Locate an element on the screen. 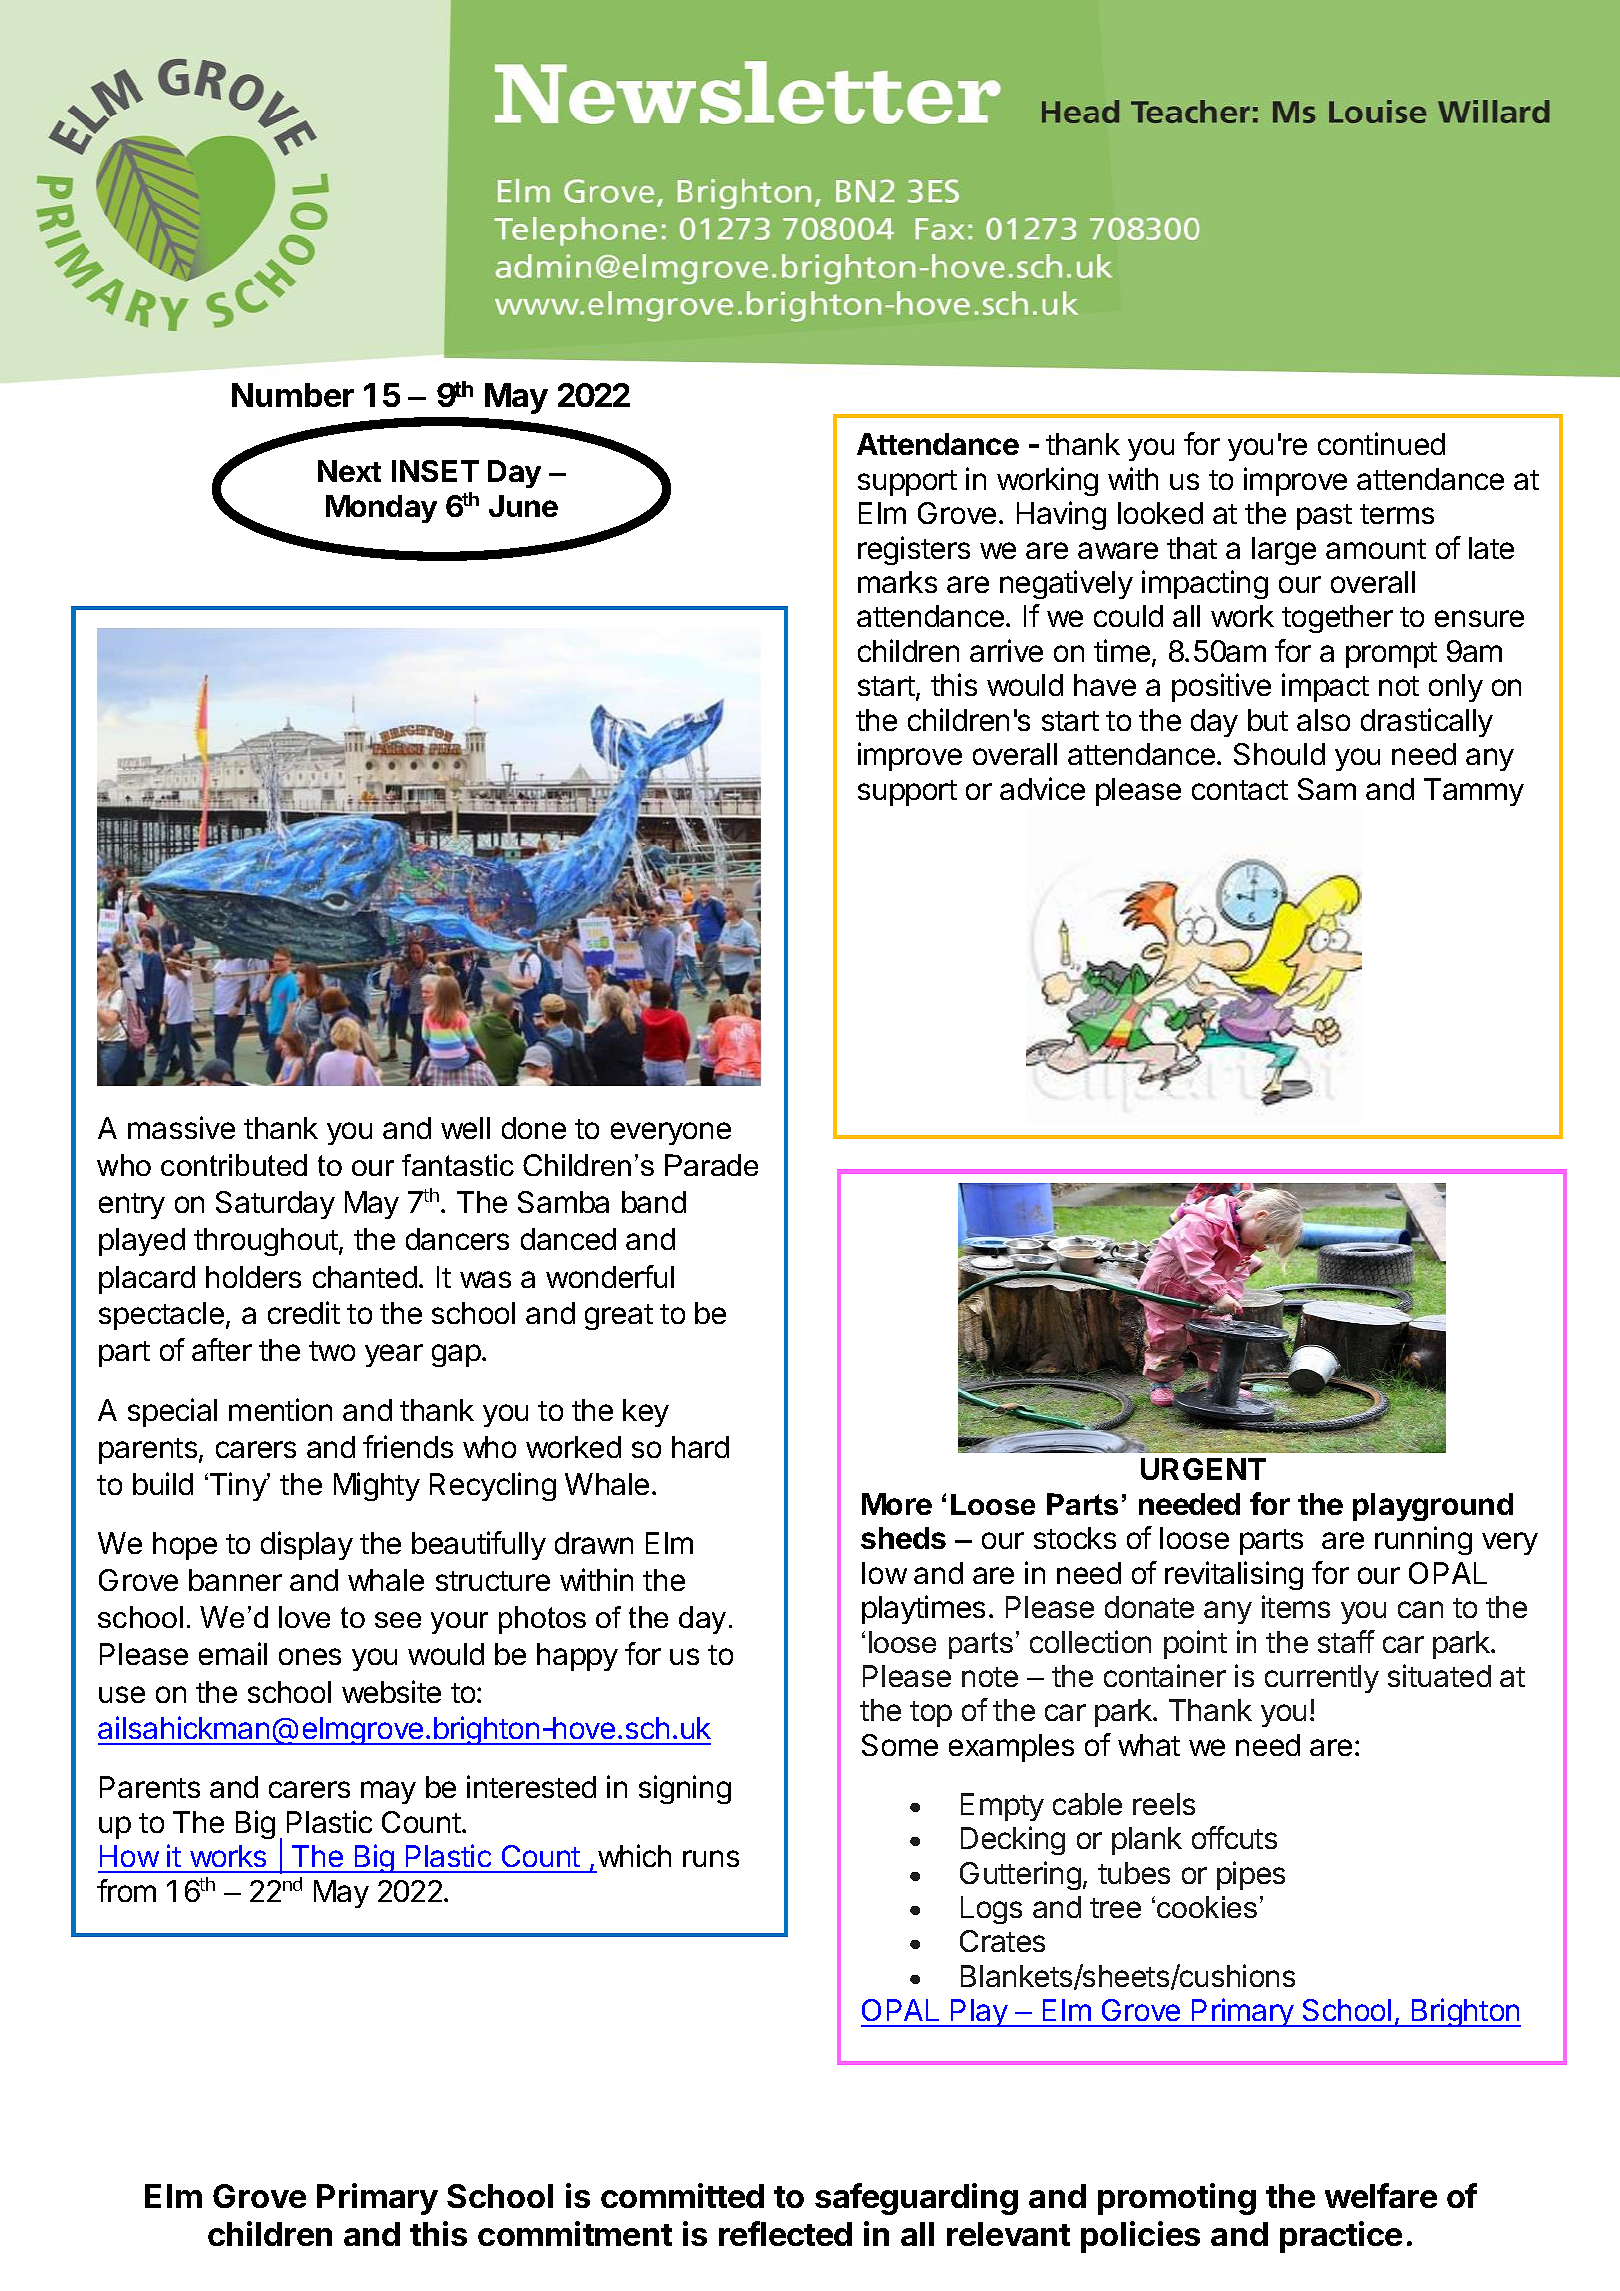  credit is located at coordinates (304, 1312).
